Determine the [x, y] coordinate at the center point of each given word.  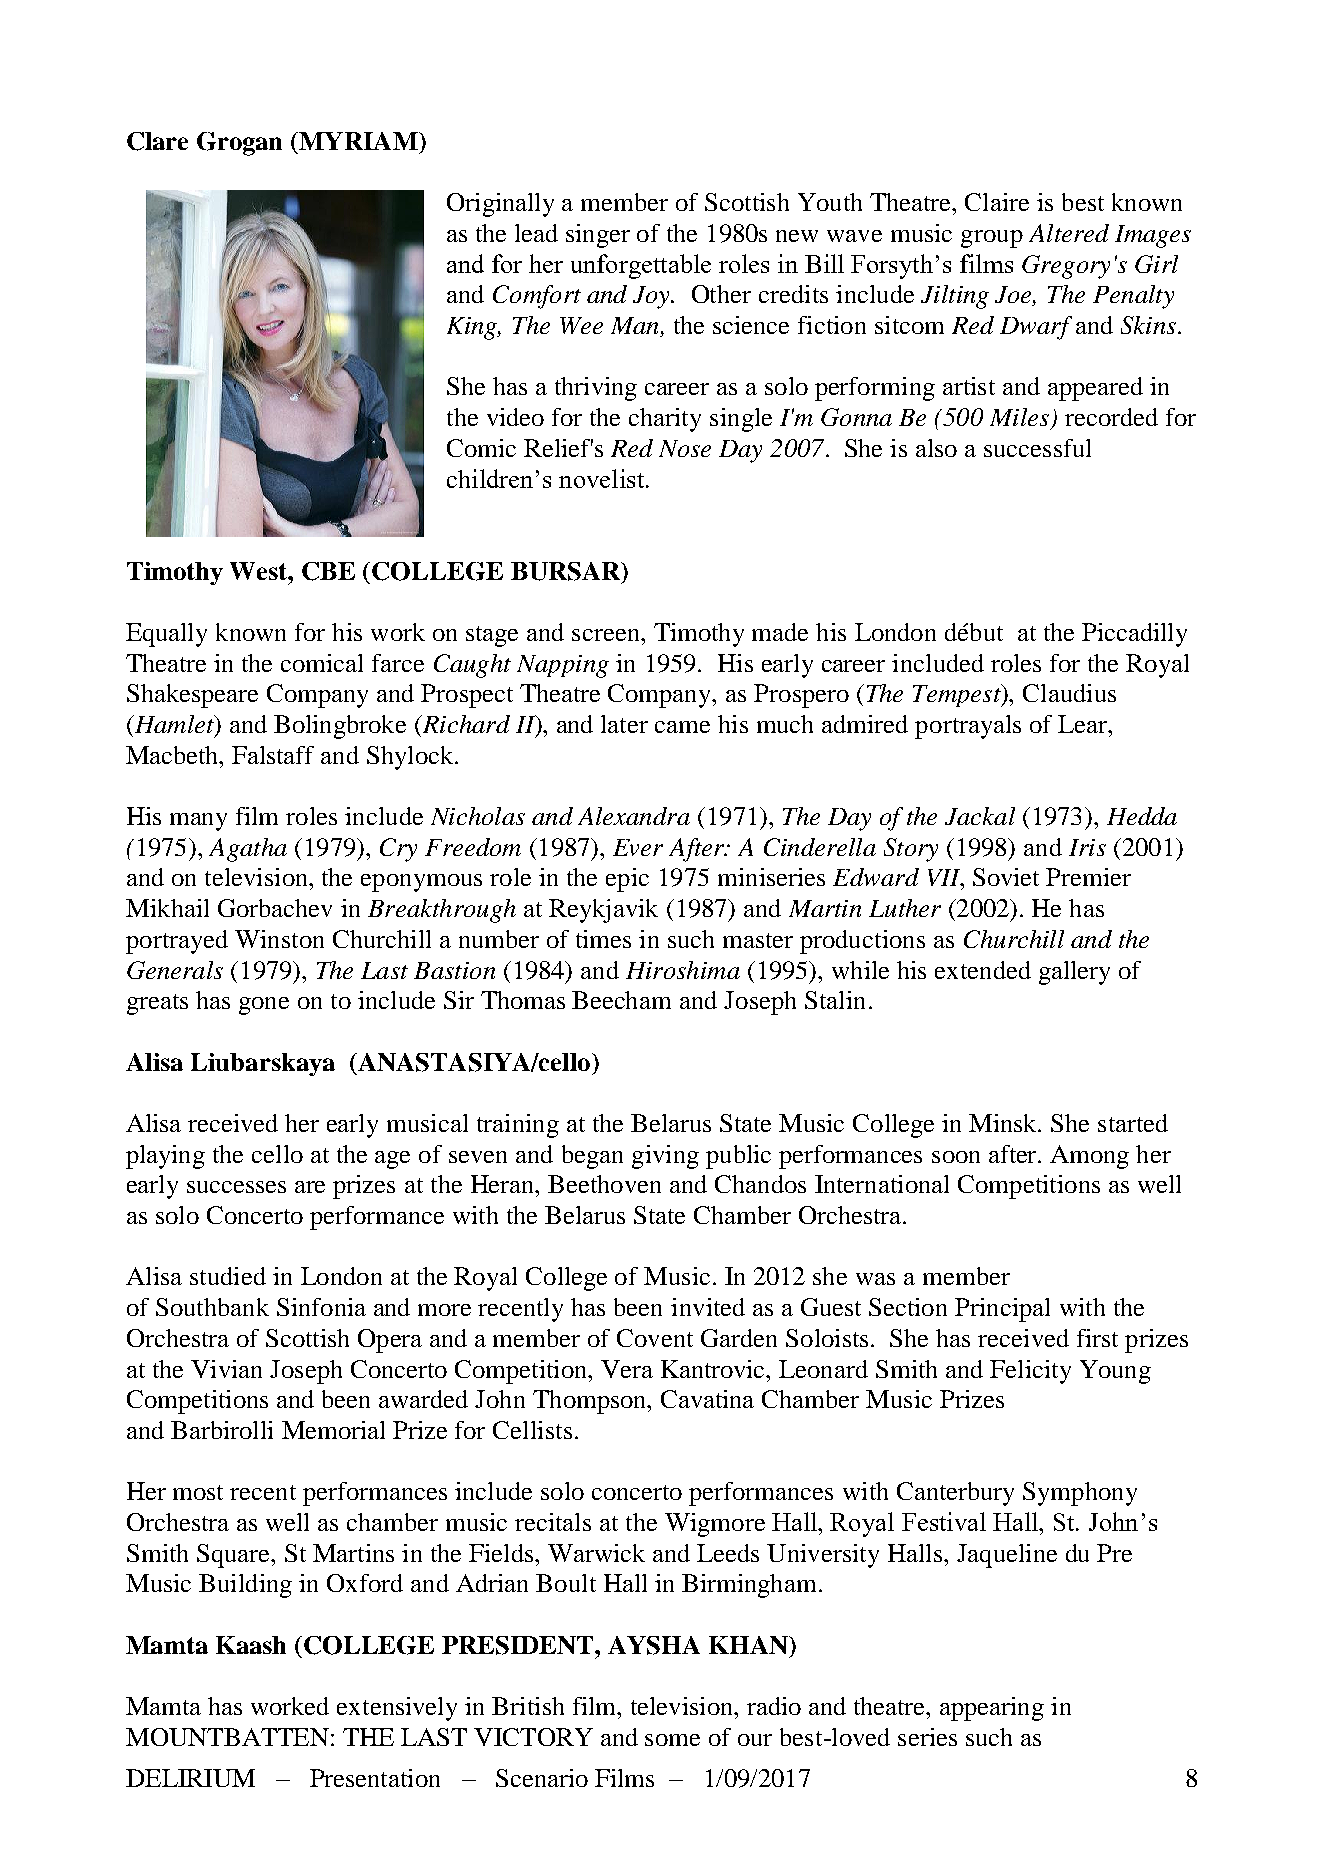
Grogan [239, 144]
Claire [997, 202]
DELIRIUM [190, 1778]
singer [598, 236]
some [672, 1740]
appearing [992, 1709]
